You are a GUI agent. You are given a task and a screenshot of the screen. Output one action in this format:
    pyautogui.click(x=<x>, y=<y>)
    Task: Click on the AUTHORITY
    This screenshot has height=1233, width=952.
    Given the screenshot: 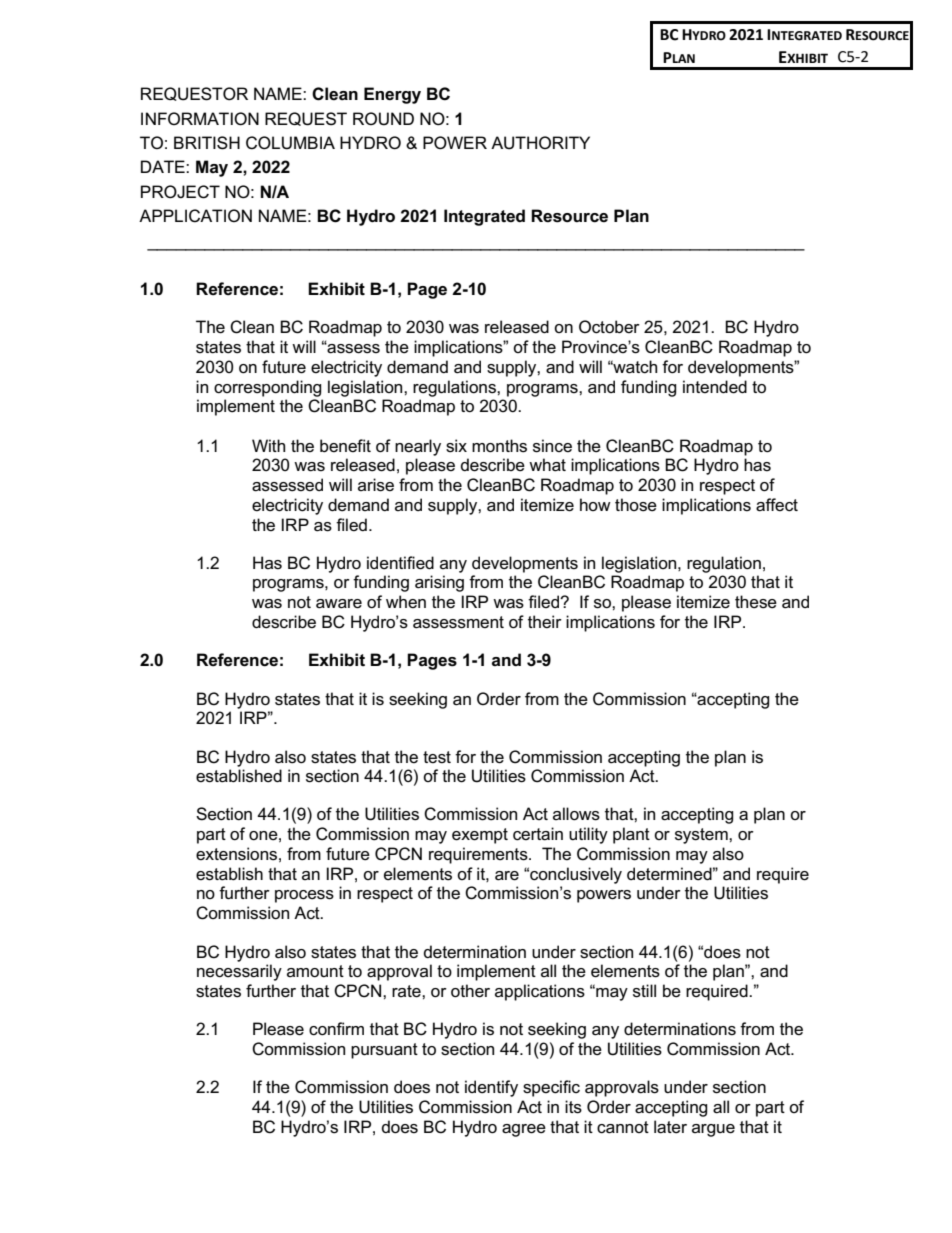 What is the action you would take?
    pyautogui.click(x=540, y=143)
